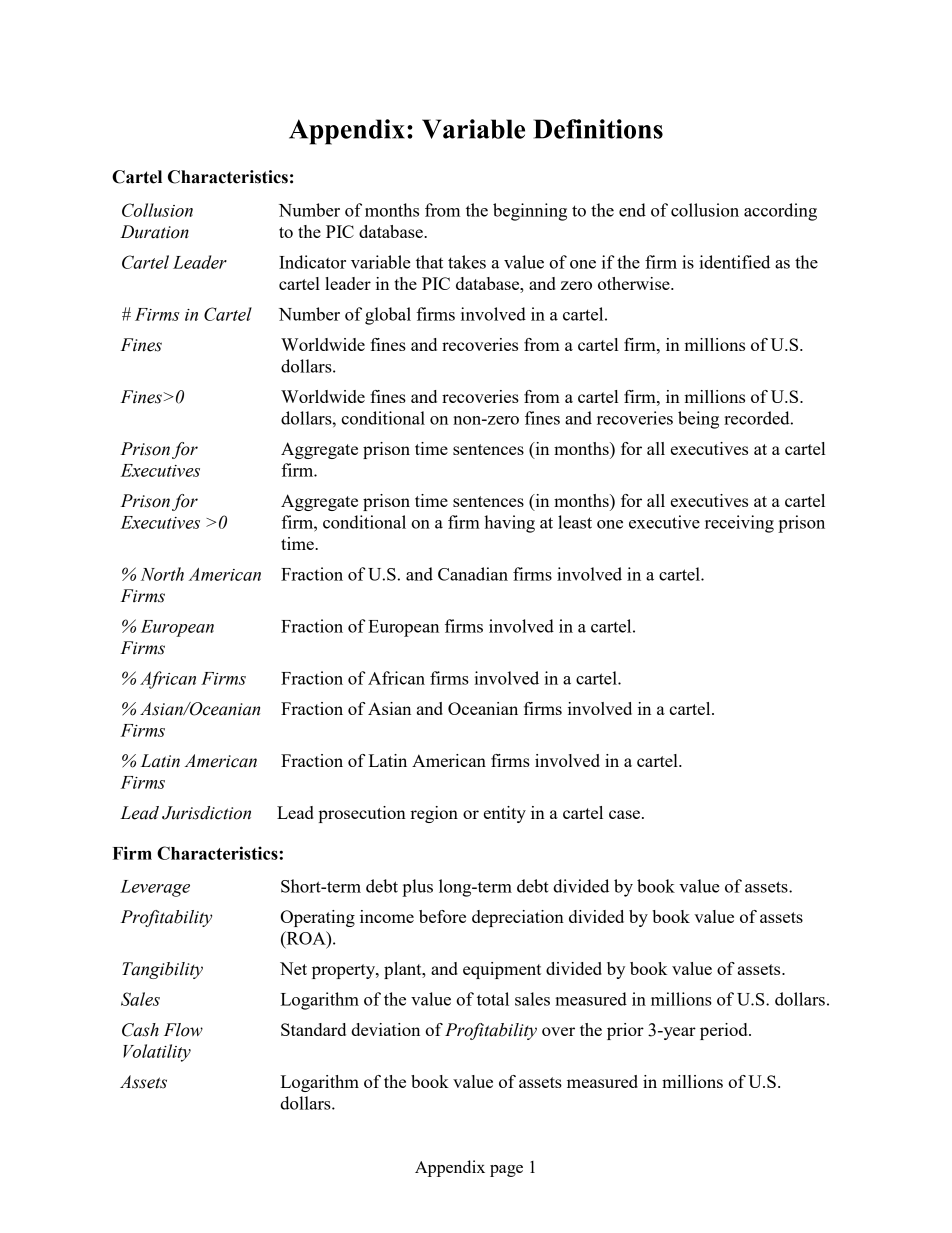  I want to click on page, so click(506, 1171).
